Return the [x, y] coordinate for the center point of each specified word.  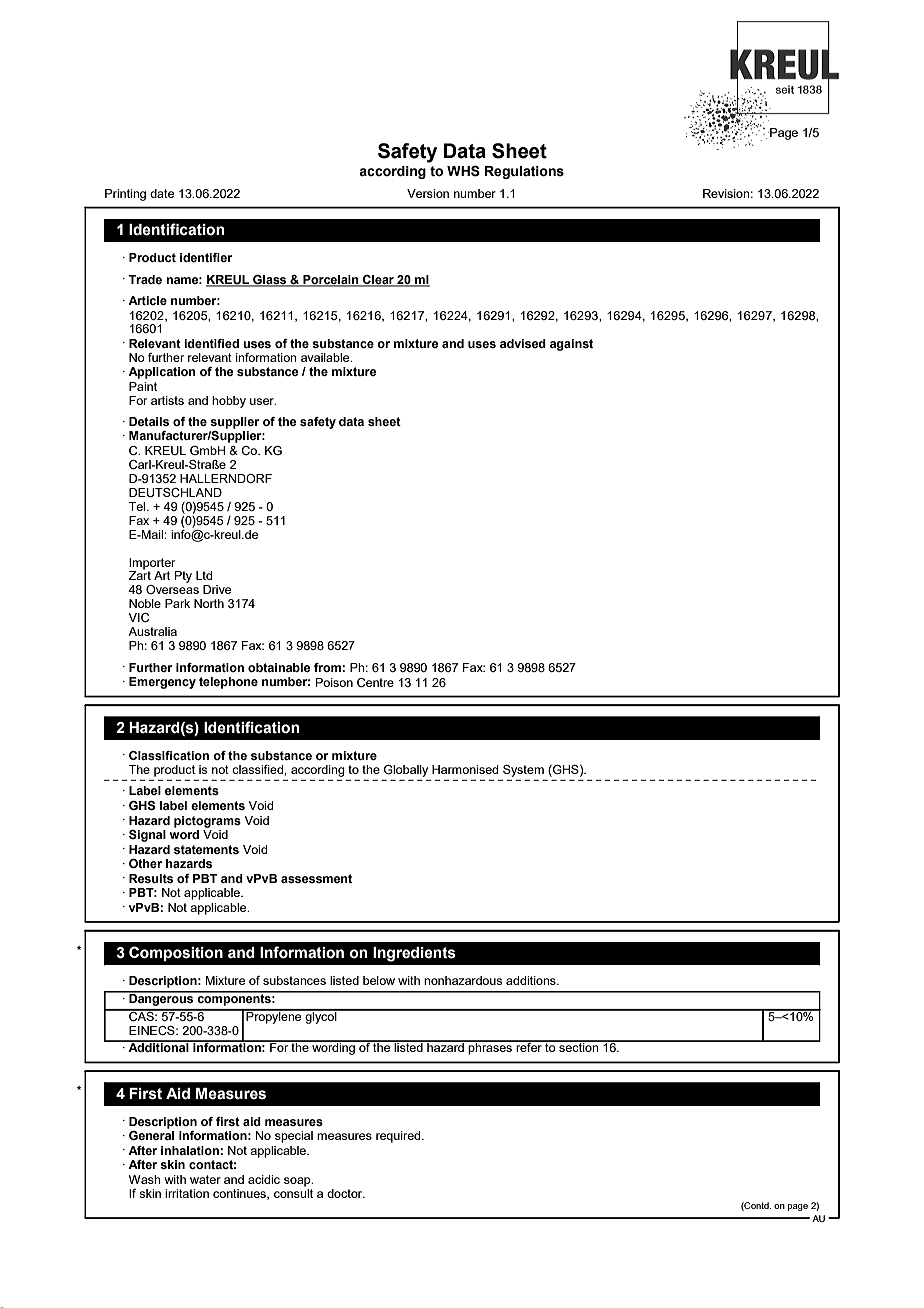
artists [167, 400]
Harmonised [465, 769]
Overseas [172, 589]
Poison [334, 682]
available [326, 357]
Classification [169, 755]
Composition [176, 953]
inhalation [191, 1150]
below [379, 980]
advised [523, 343]
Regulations [524, 172]
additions [532, 980]
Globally [406, 771]
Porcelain [331, 280]
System [523, 771]
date [162, 193]
